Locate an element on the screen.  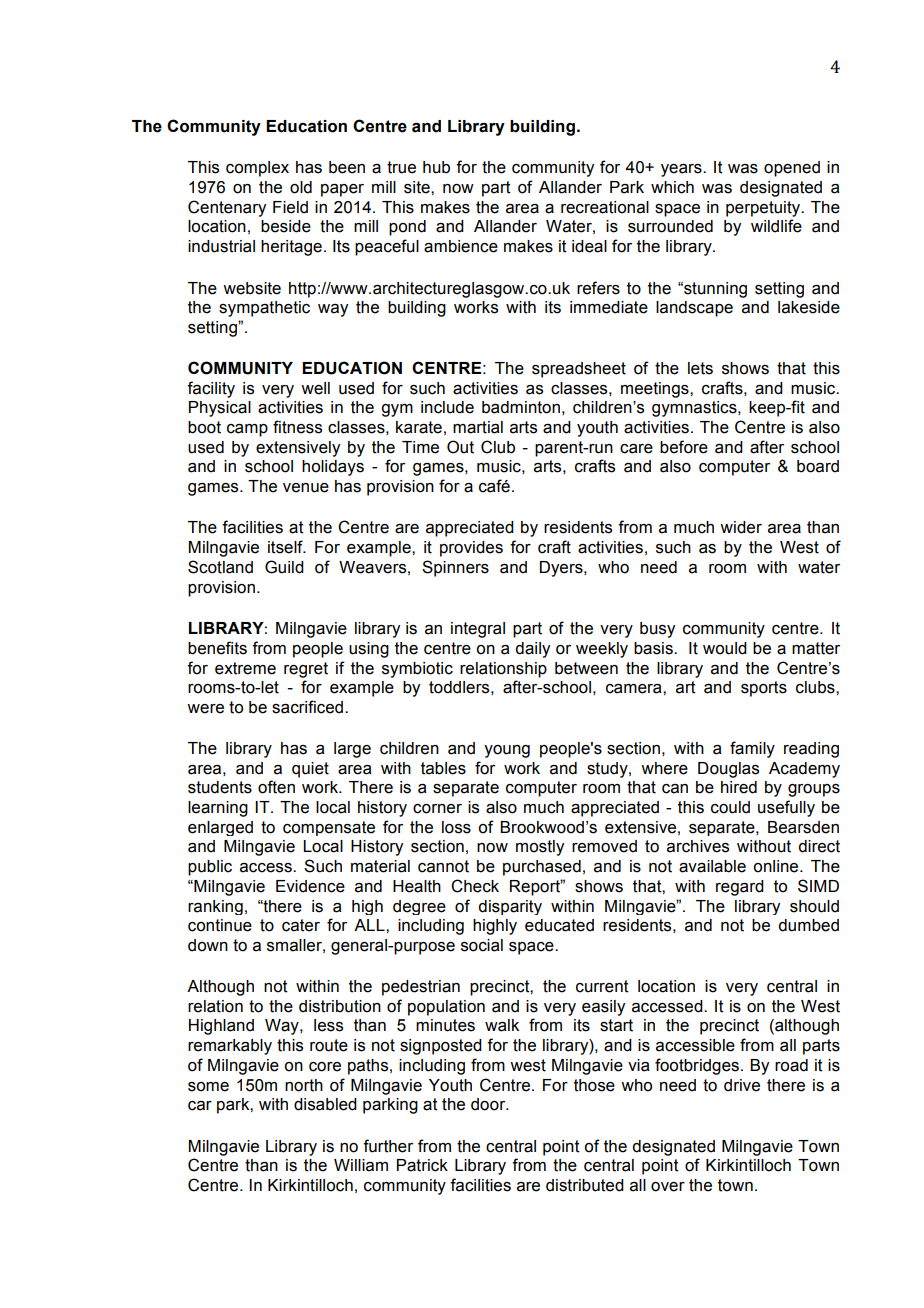
door is located at coordinates (489, 1104).
